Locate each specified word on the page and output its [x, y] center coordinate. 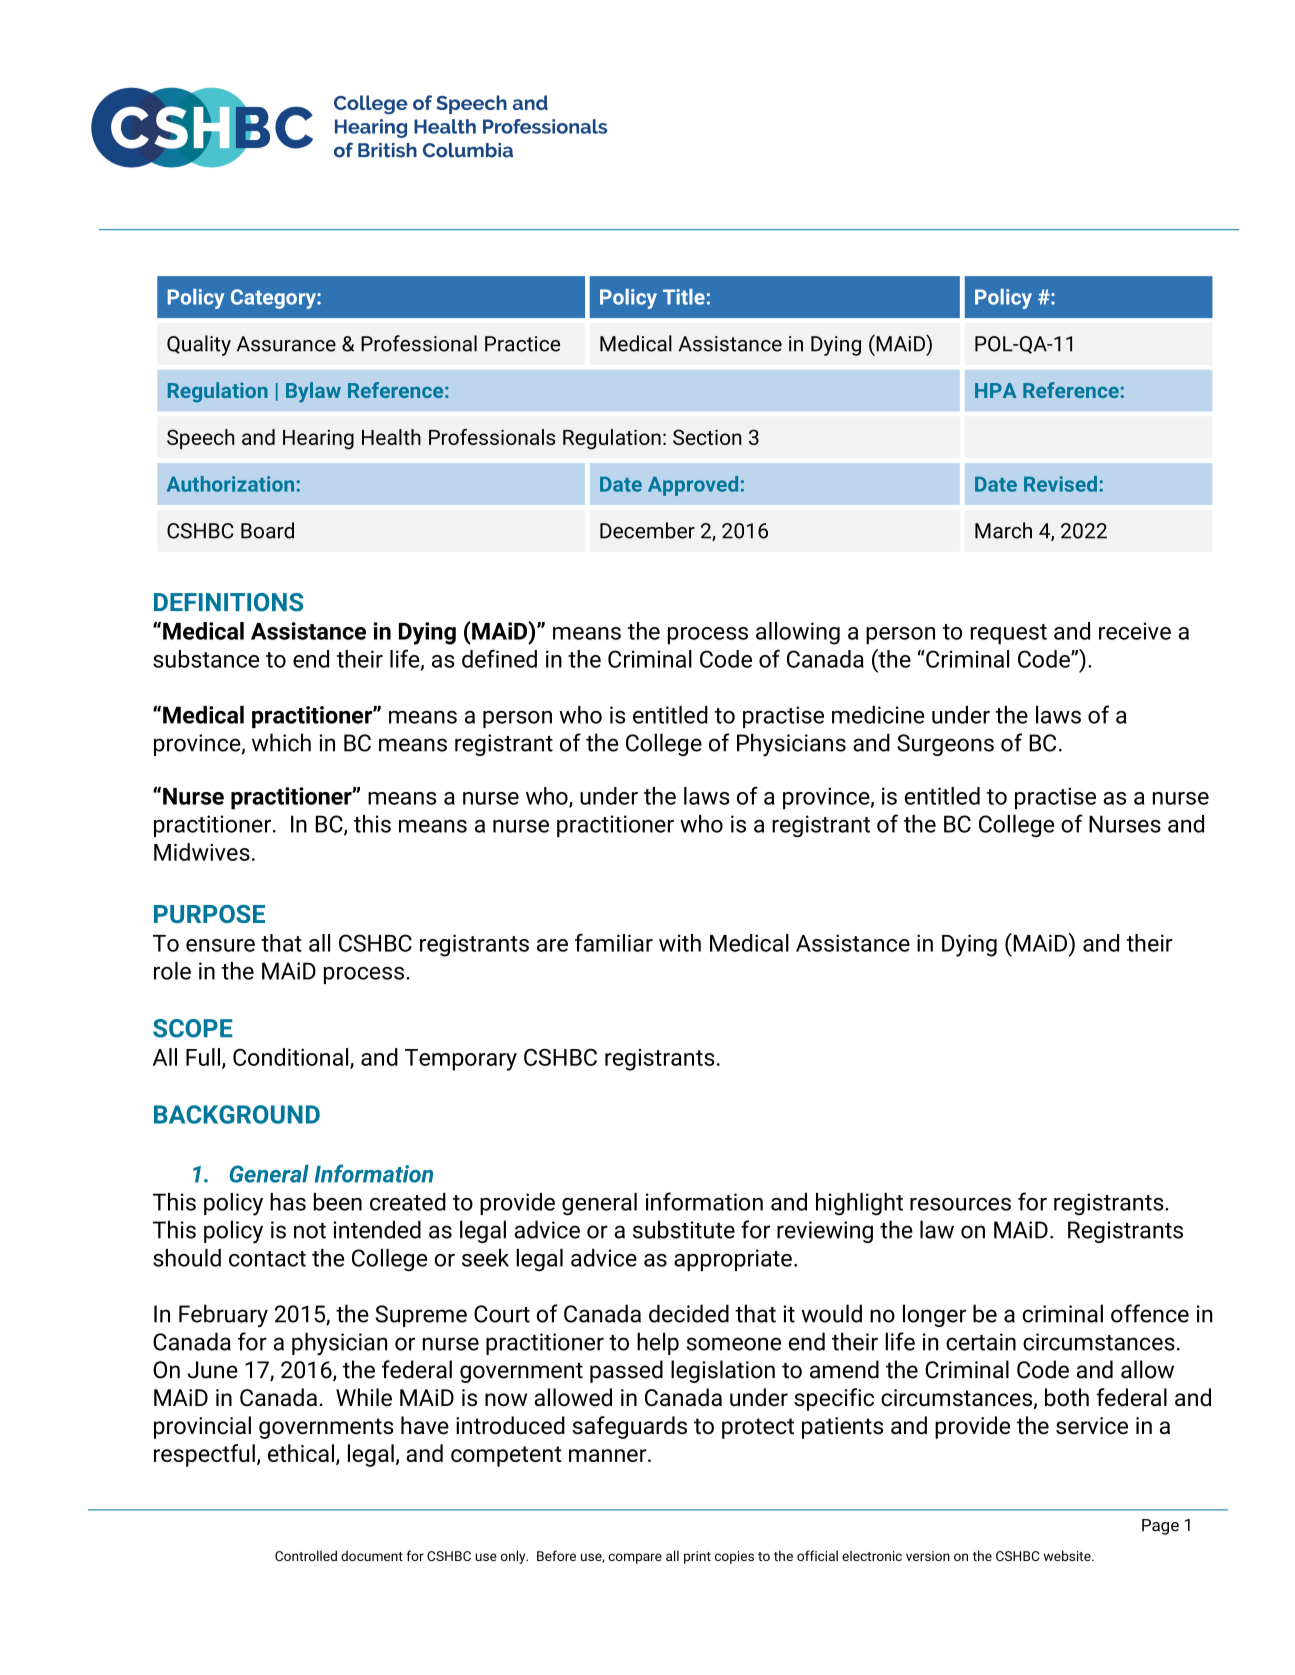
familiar [614, 942]
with [680, 943]
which [281, 742]
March [1003, 530]
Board [267, 530]
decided [689, 1313]
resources [960, 1204]
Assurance [286, 344]
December [647, 530]
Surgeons [945, 745]
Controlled [306, 1555]
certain [981, 1342]
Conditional [292, 1058]
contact [267, 1259]
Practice [522, 344]
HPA [996, 390]
